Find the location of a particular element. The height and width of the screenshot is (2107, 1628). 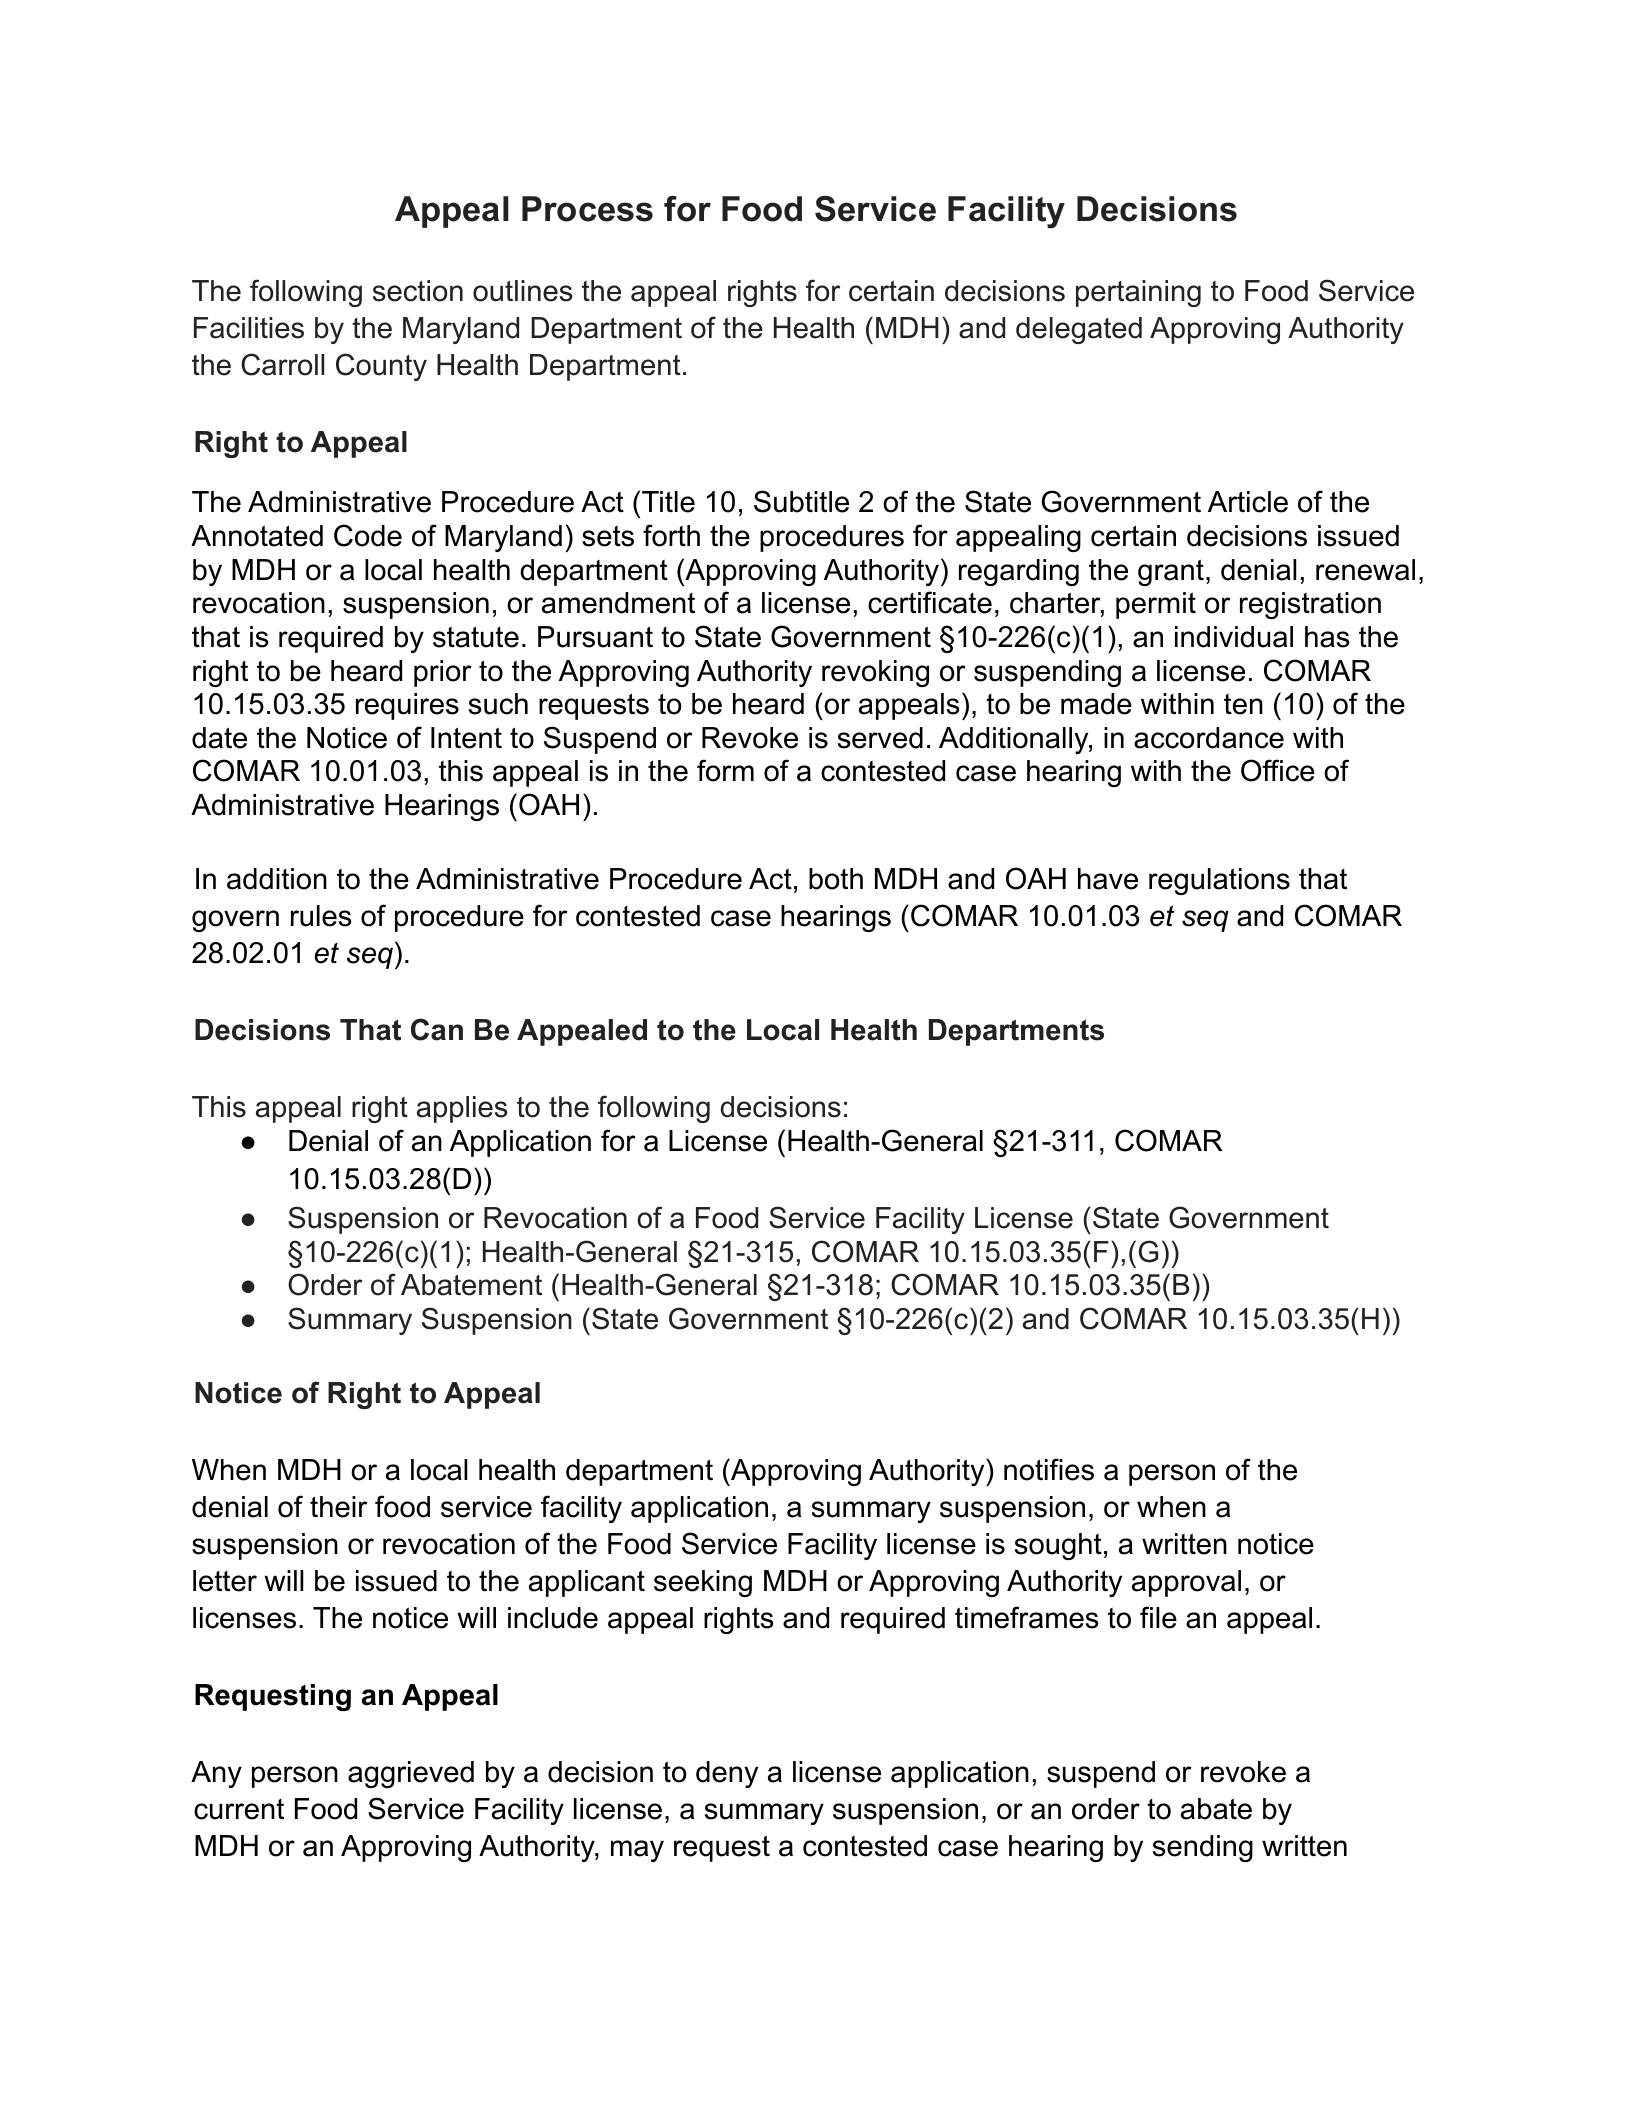

Process is located at coordinates (587, 209).
